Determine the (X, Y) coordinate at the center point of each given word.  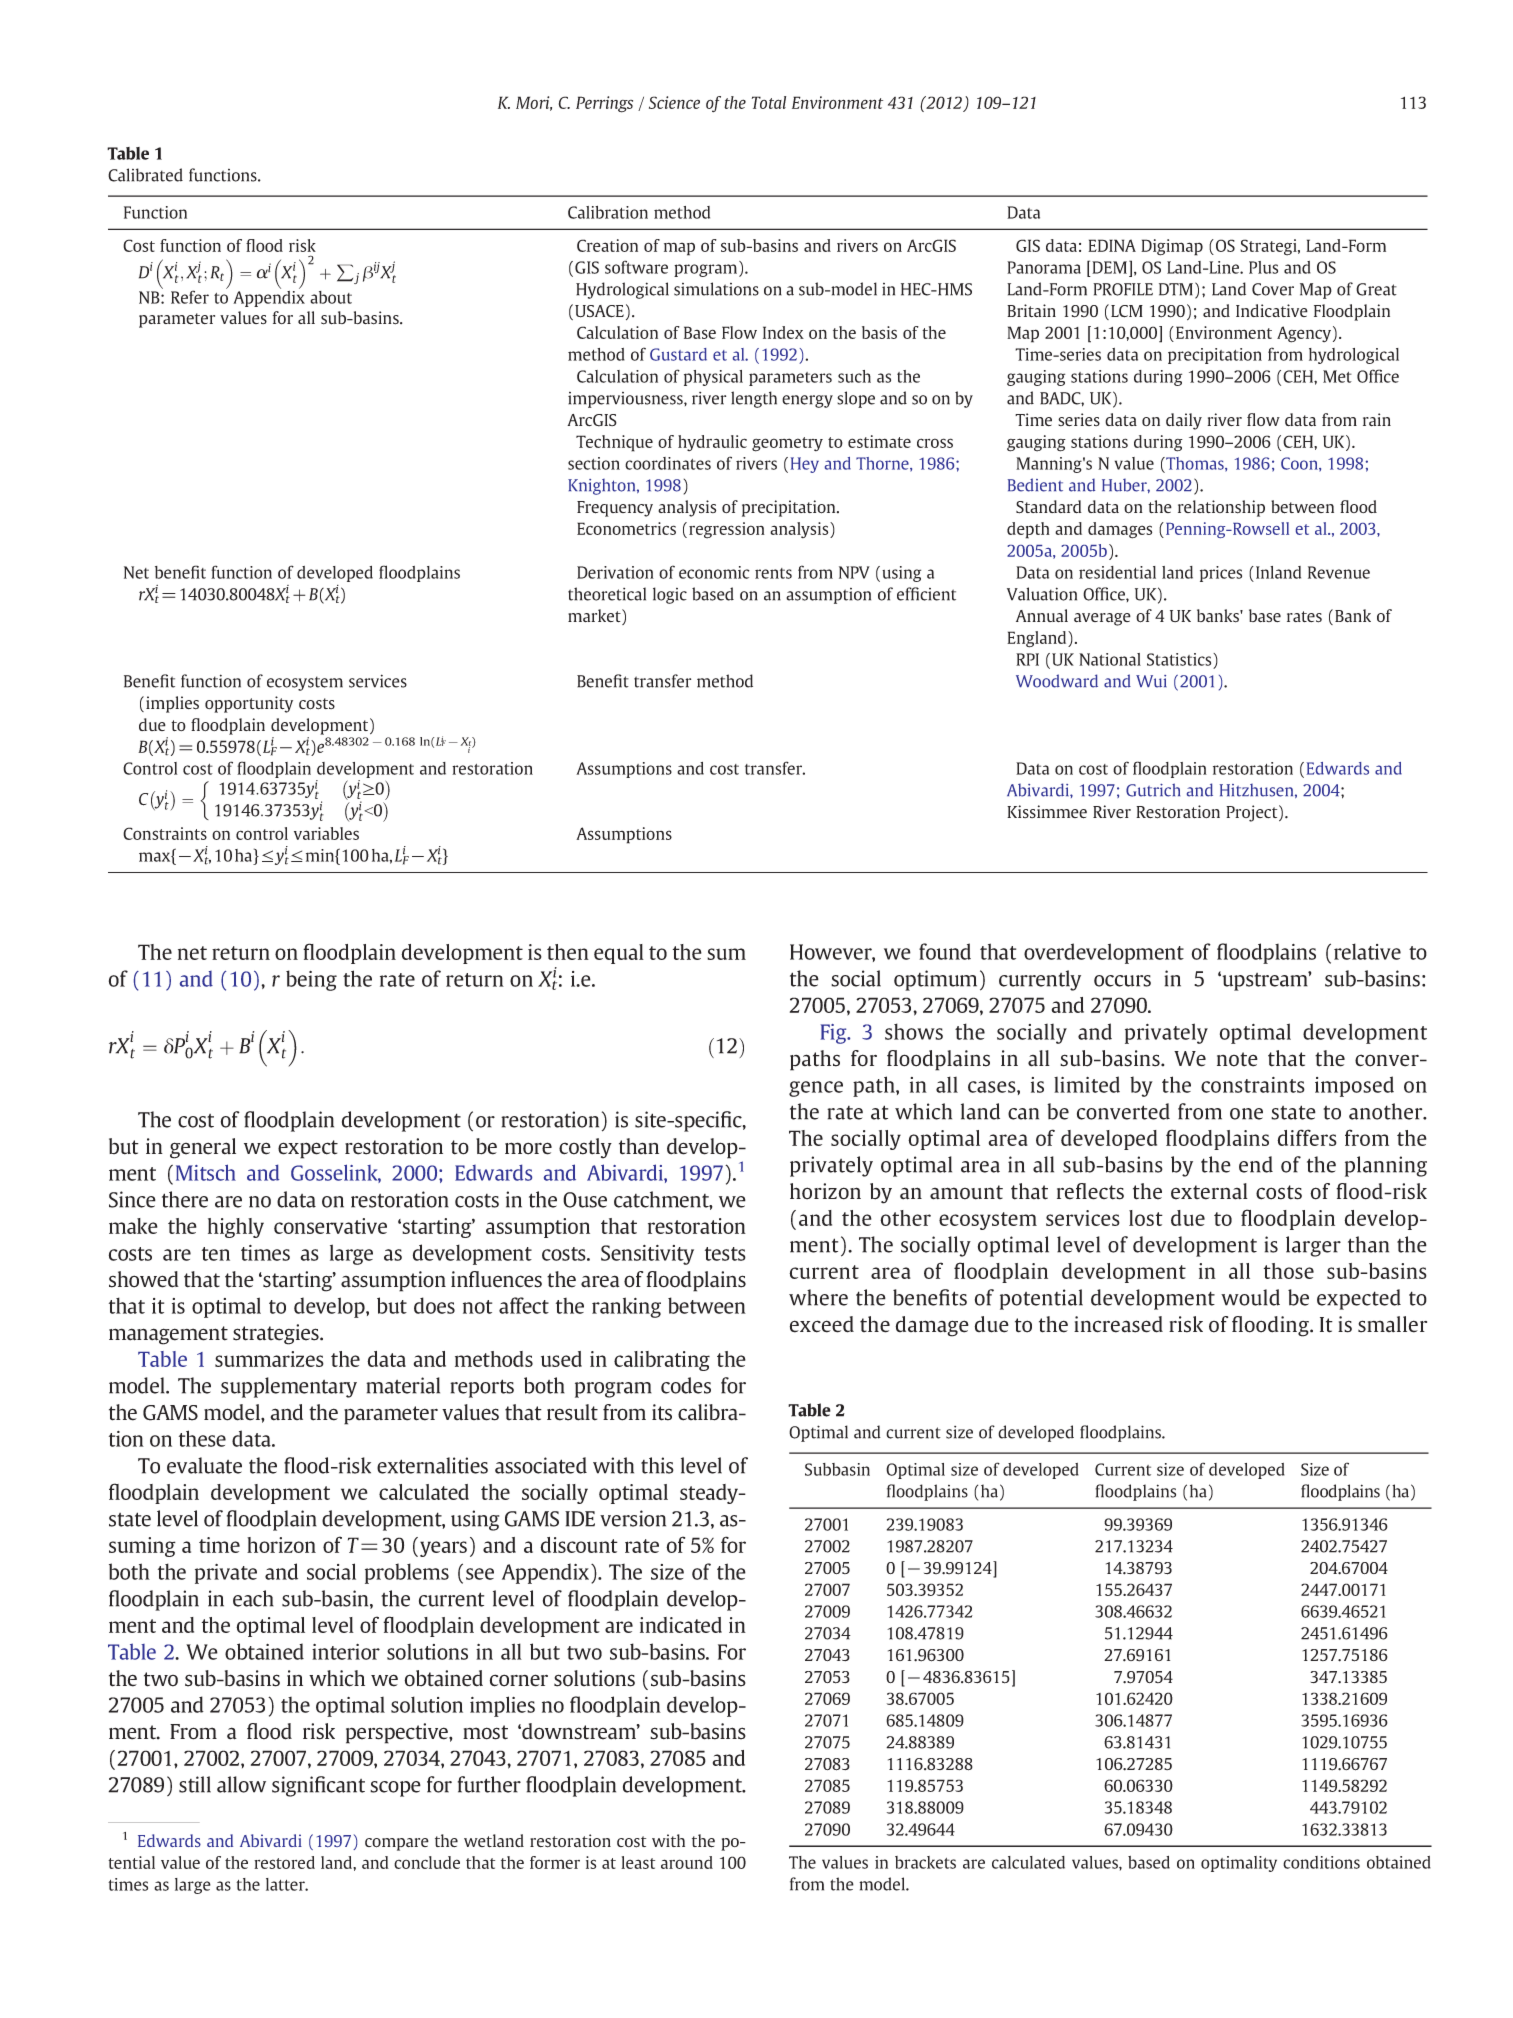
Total (769, 102)
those (1289, 1271)
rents (773, 573)
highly (236, 1228)
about (331, 297)
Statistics (1180, 659)
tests (725, 1254)
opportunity (249, 704)
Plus (1263, 267)
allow (241, 1784)
